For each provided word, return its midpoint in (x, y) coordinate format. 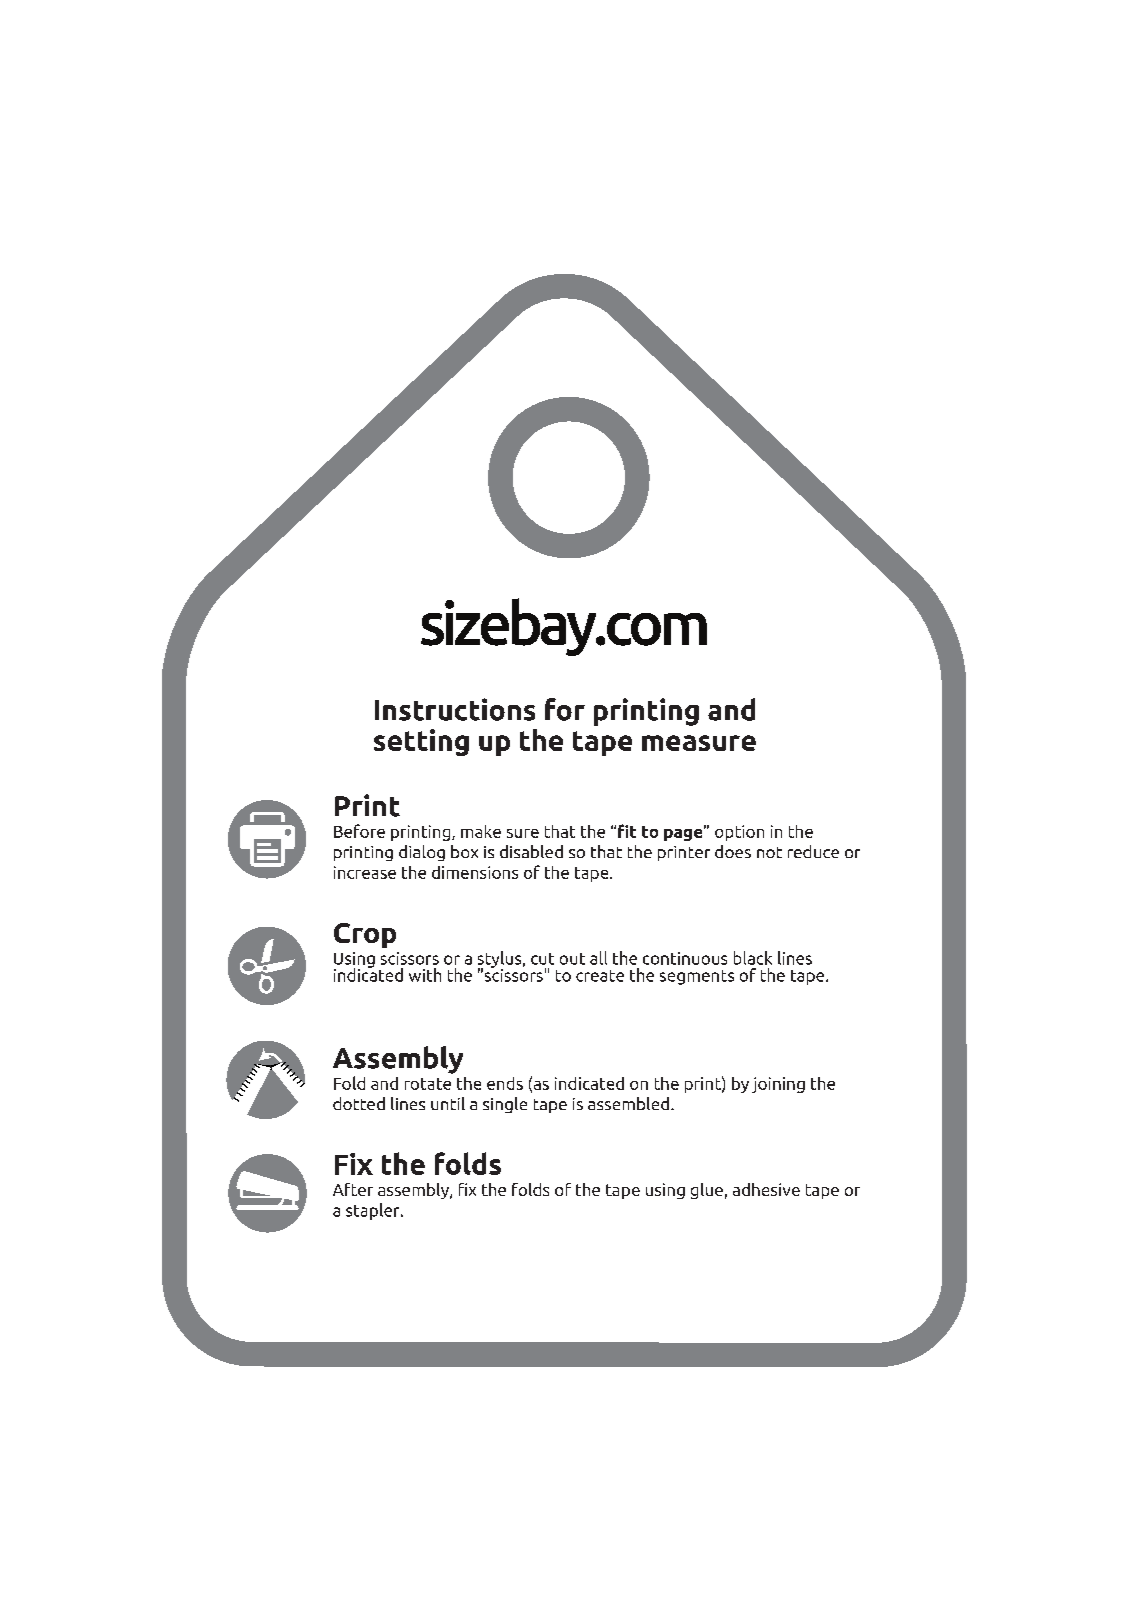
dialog (422, 853)
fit (627, 831)
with (425, 975)
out (572, 959)
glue (707, 1191)
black (753, 958)
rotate (428, 1084)
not (769, 852)
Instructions (455, 709)
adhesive (766, 1189)
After (353, 1189)
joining (778, 1085)
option (739, 833)
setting (421, 742)
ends (505, 1083)
